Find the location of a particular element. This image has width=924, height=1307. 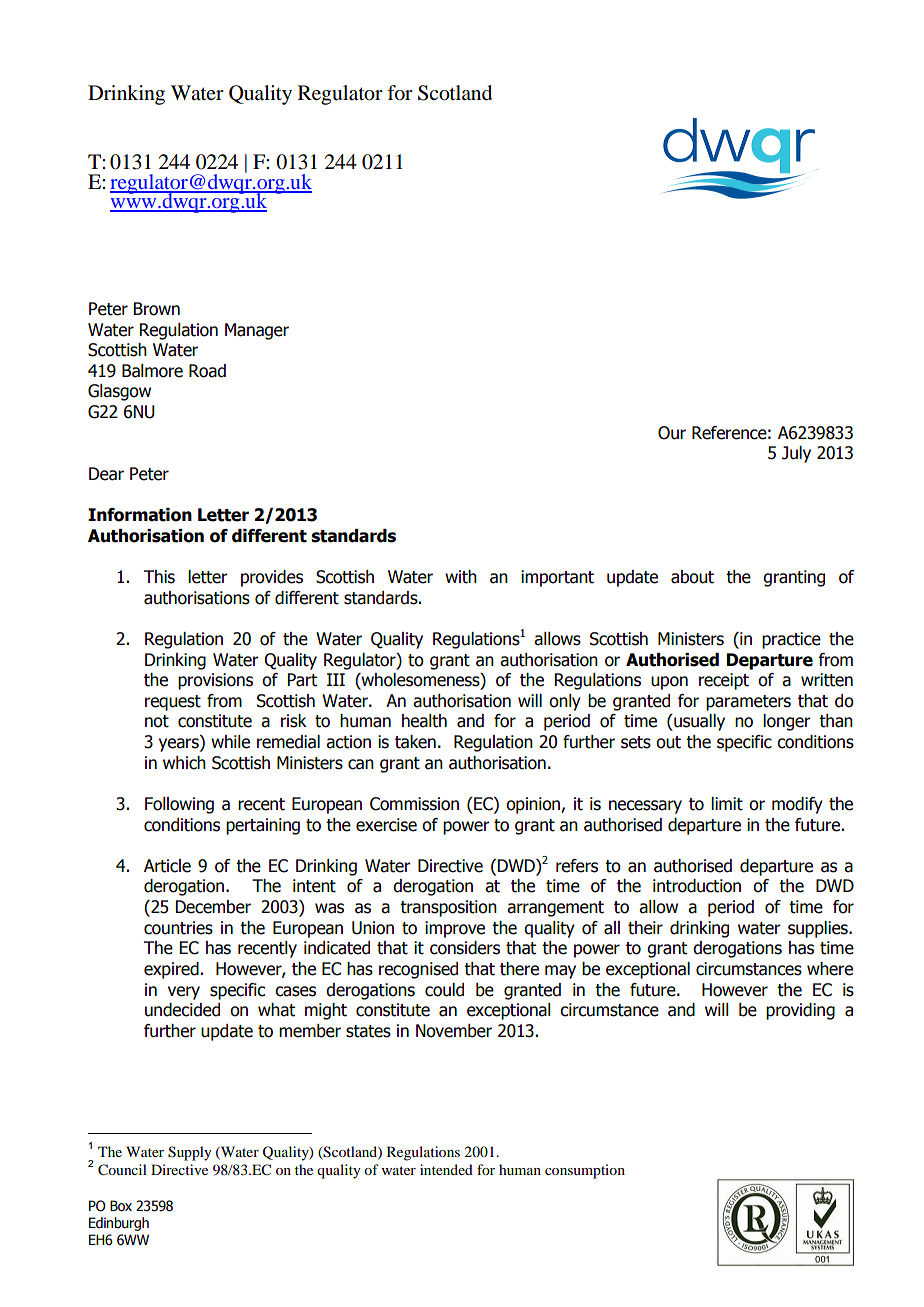

Our is located at coordinates (672, 433).
